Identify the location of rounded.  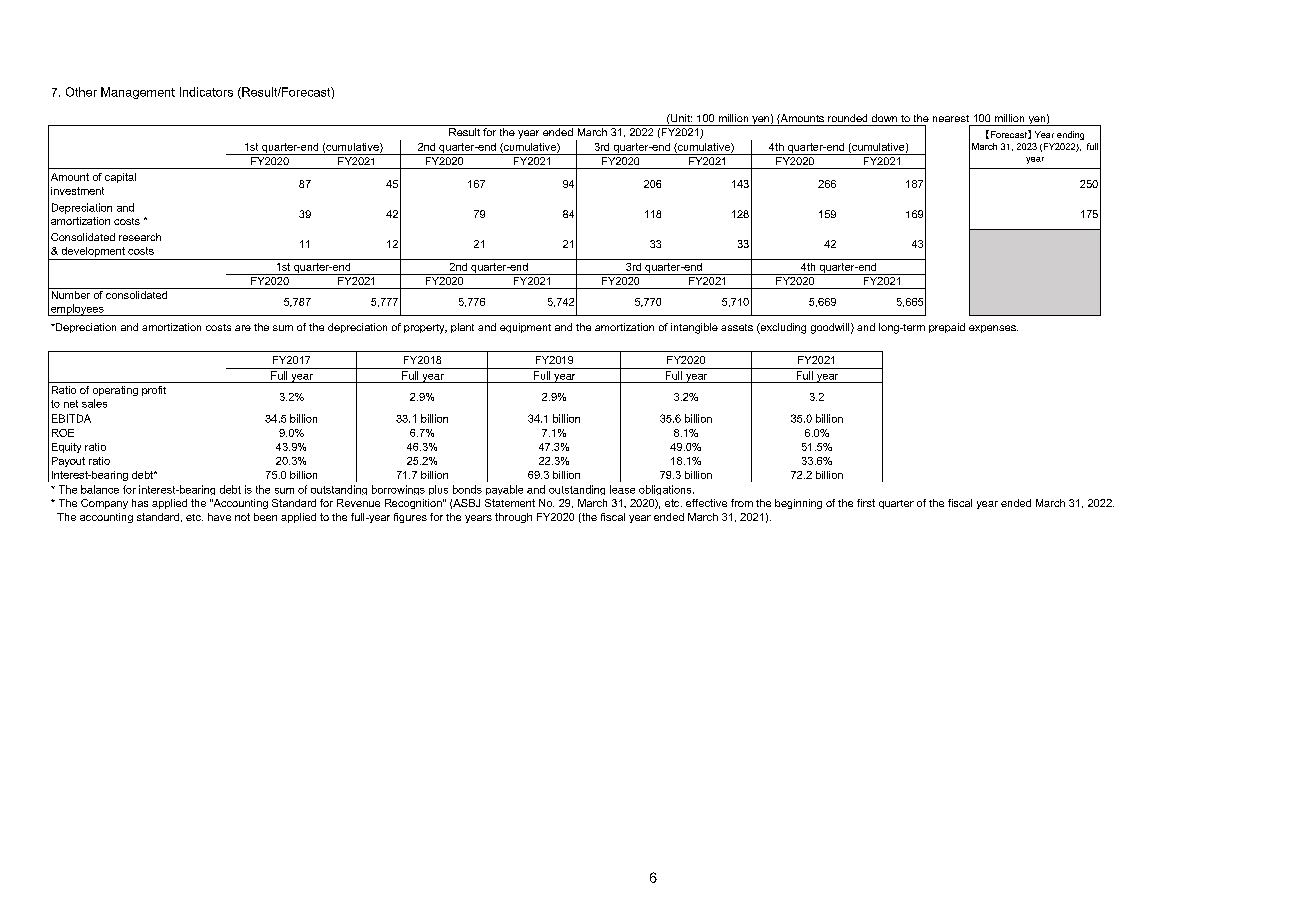
(847, 118).
